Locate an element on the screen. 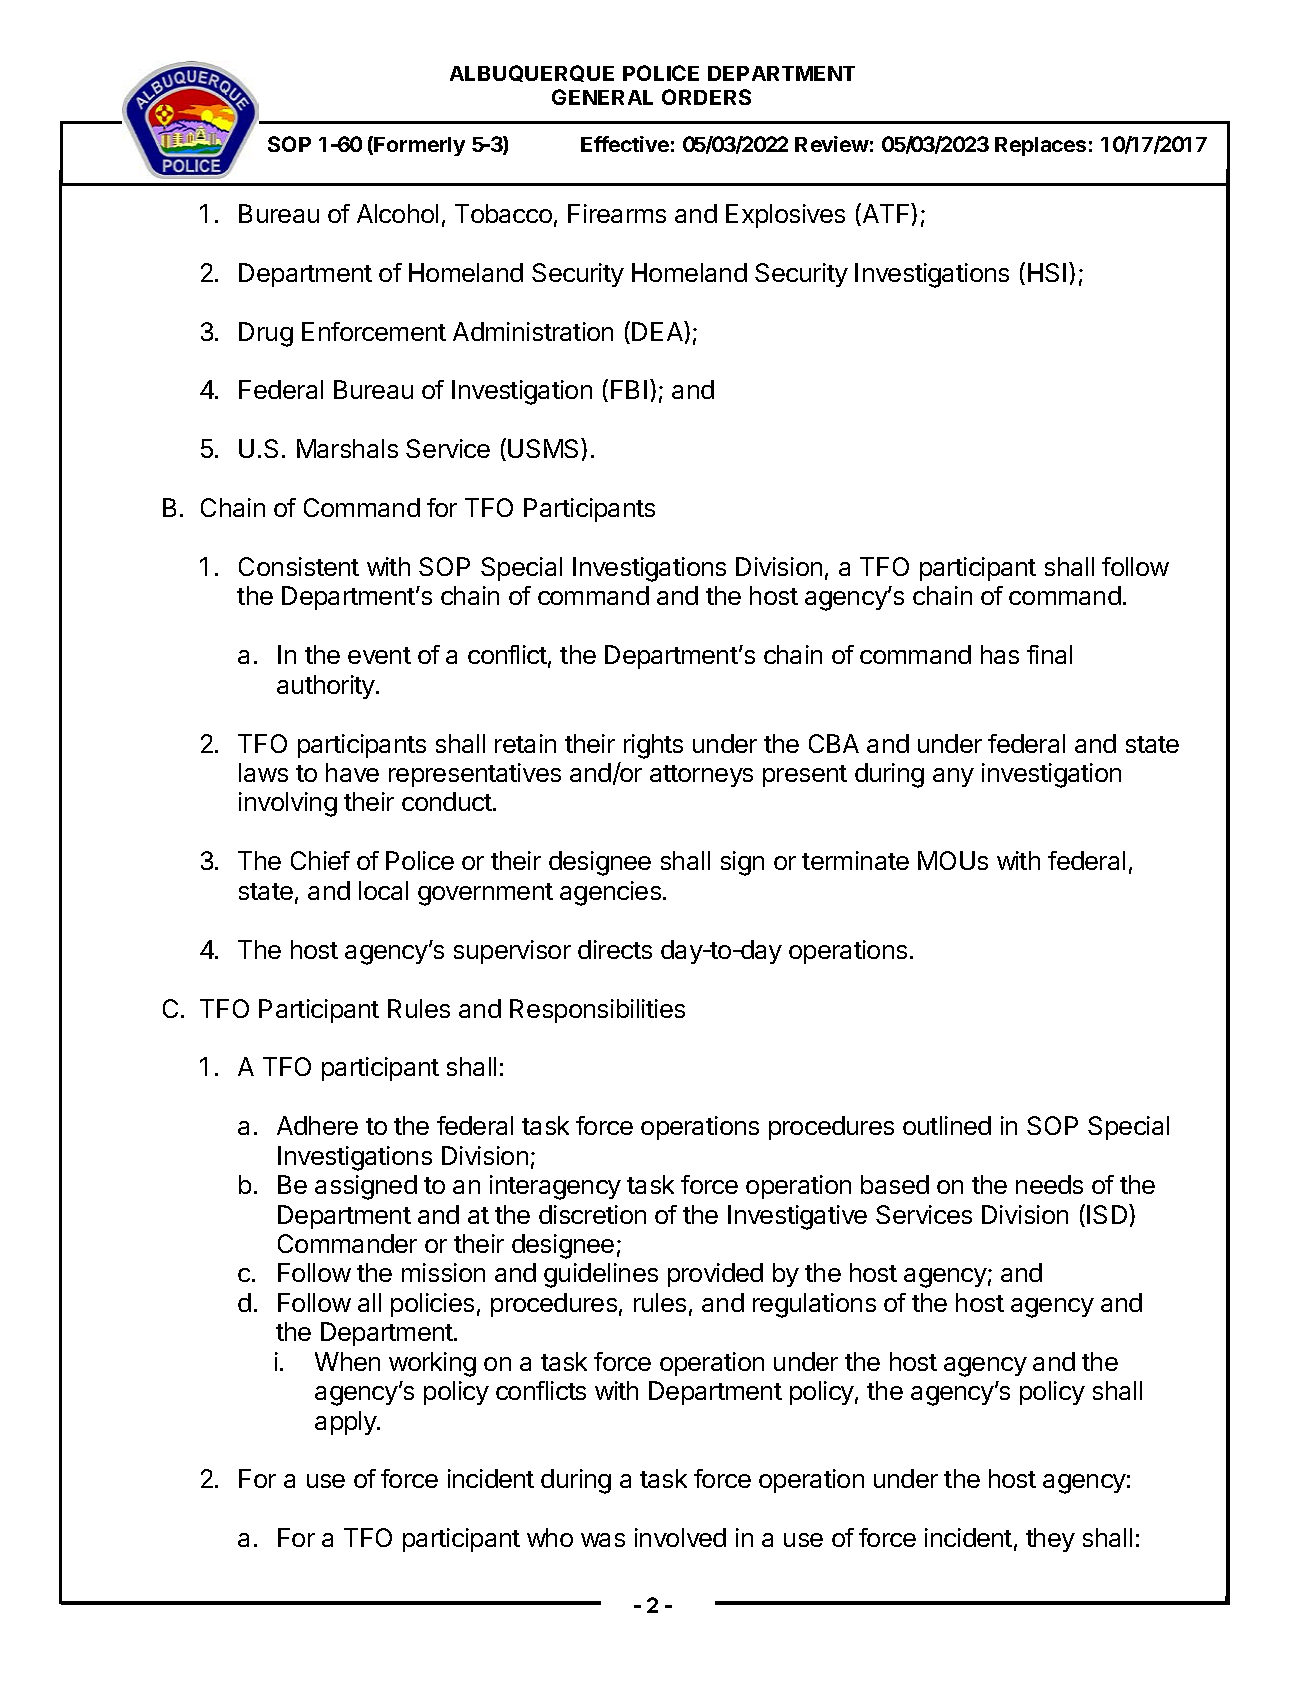  Marshals is located at coordinates (347, 448).
